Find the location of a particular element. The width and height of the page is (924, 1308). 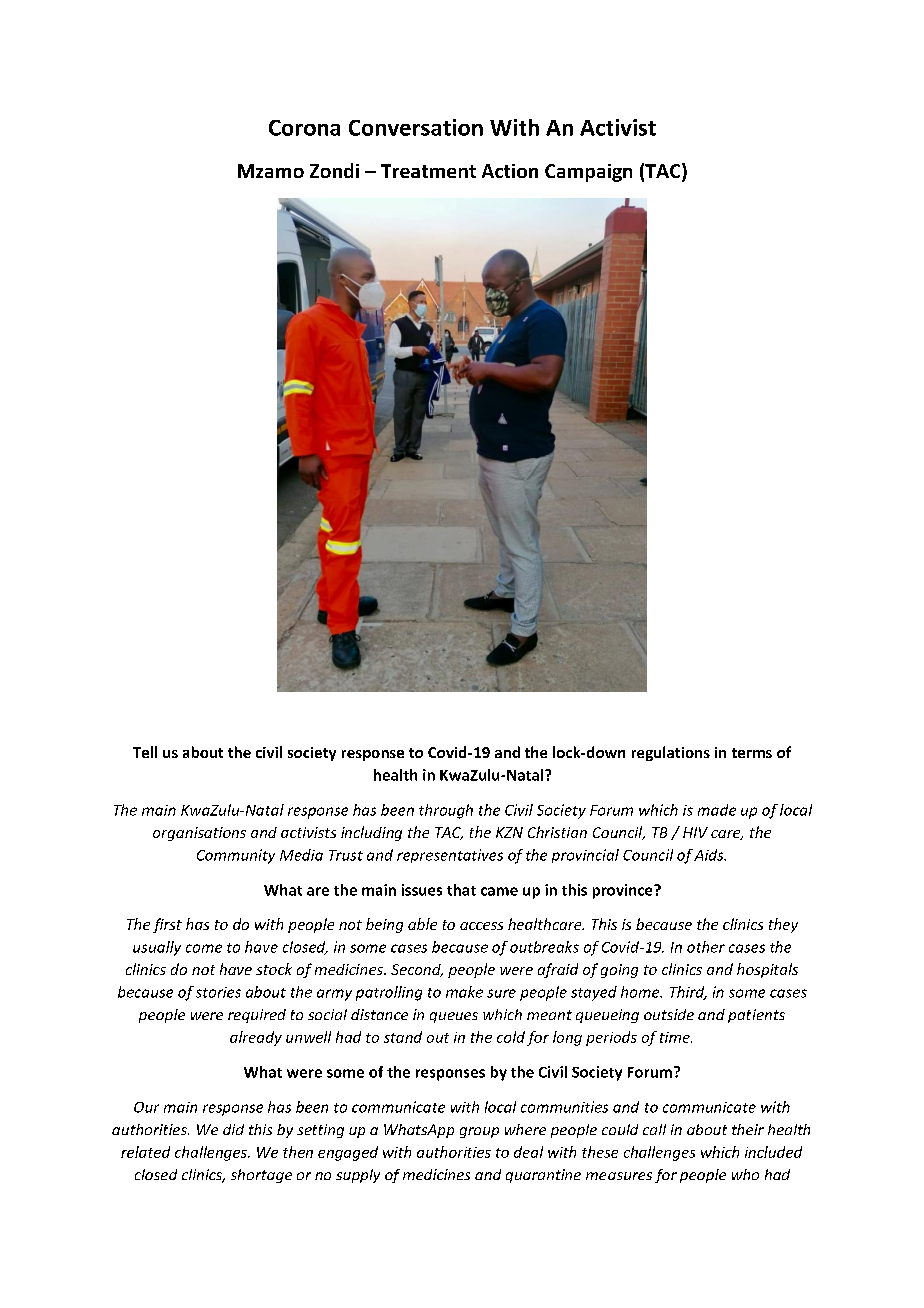

their is located at coordinates (748, 1129).
